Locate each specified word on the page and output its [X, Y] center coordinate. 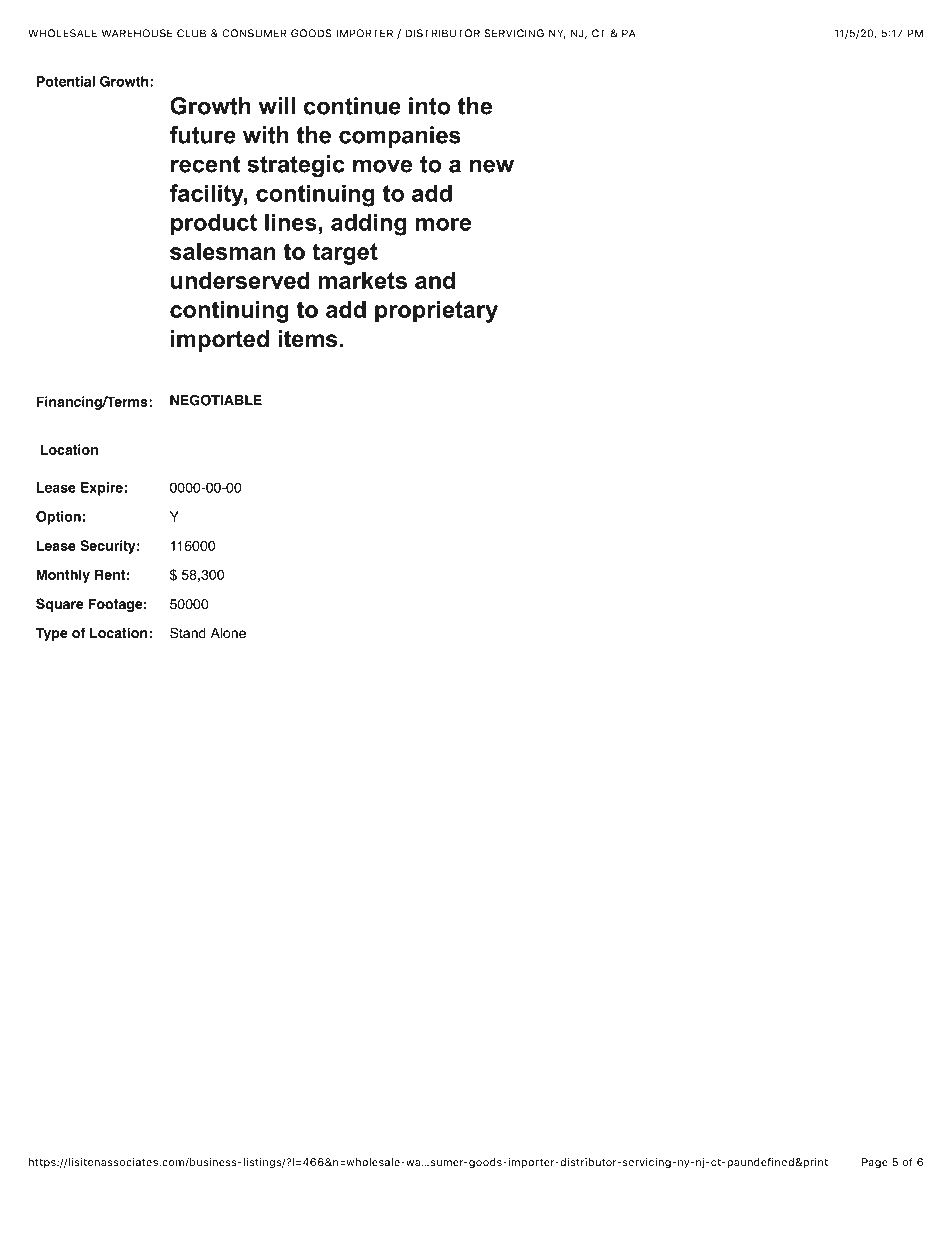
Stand [188, 633]
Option [58, 518]
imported [220, 341]
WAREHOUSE [137, 33]
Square [60, 605]
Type [52, 634]
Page [875, 1163]
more [443, 224]
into [430, 106]
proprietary [436, 312]
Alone [228, 633]
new [492, 166]
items [307, 339]
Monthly [63, 576]
